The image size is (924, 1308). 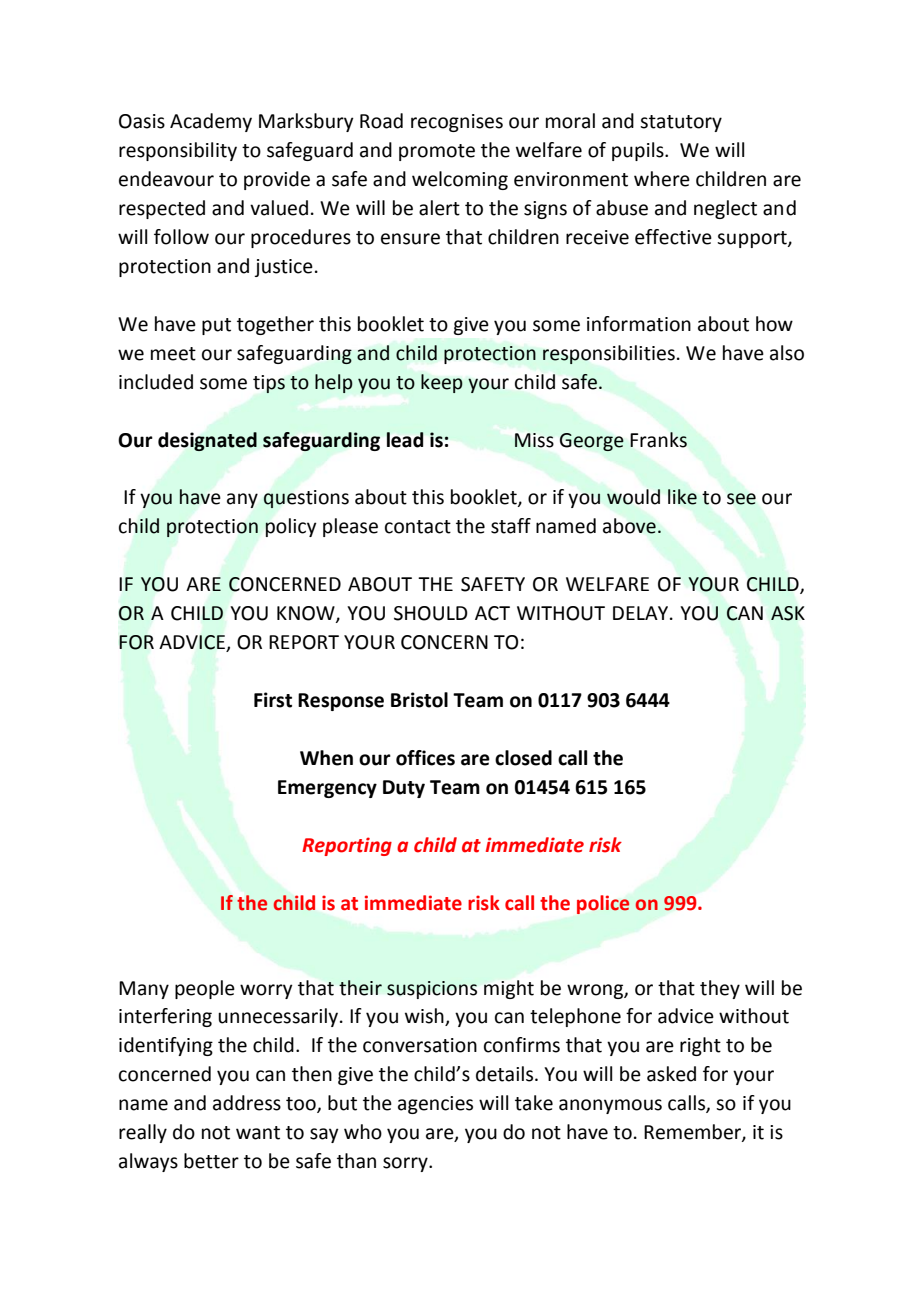 I want to click on police, so click(x=603, y=904).
